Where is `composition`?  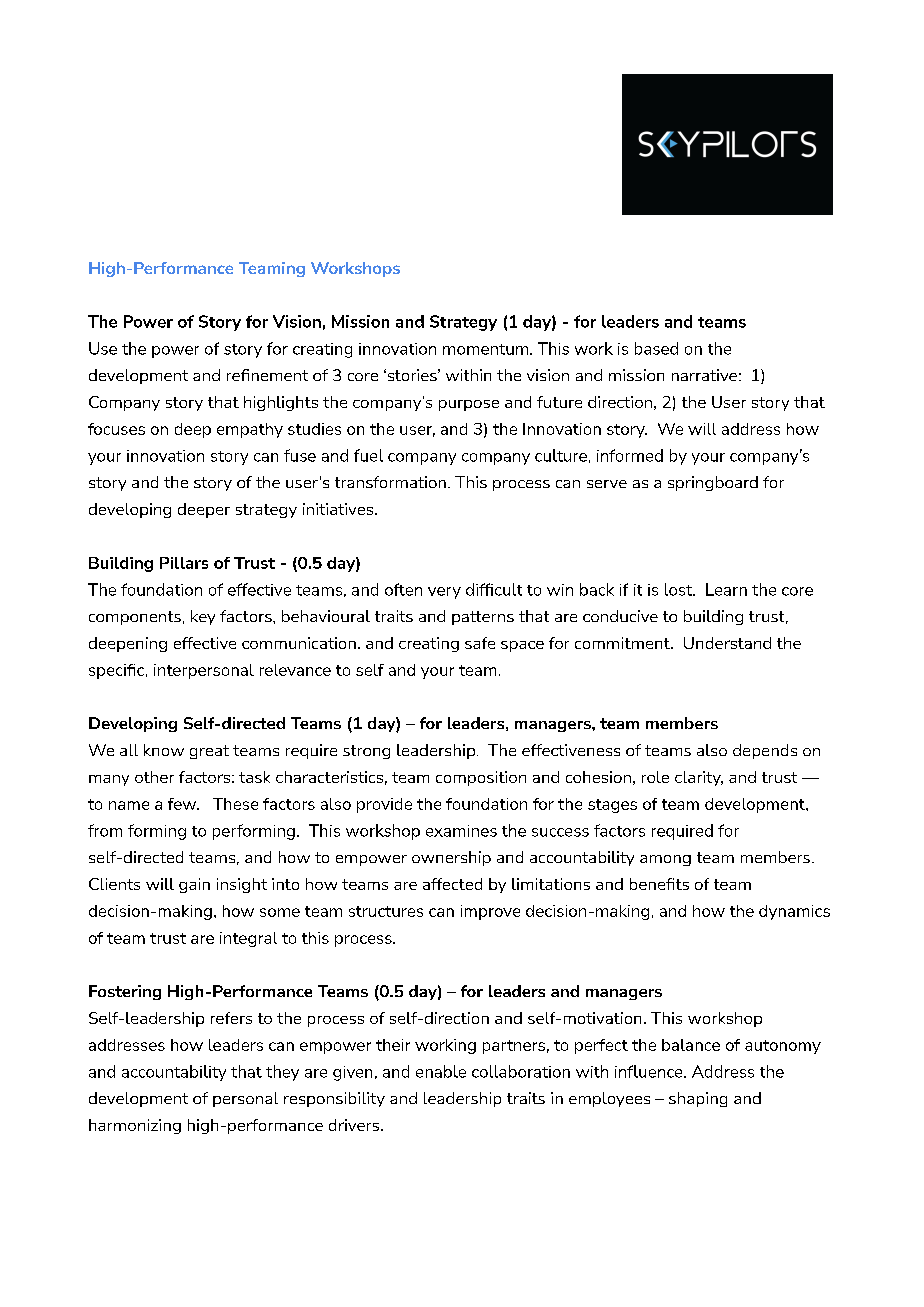
composition is located at coordinates (481, 778).
